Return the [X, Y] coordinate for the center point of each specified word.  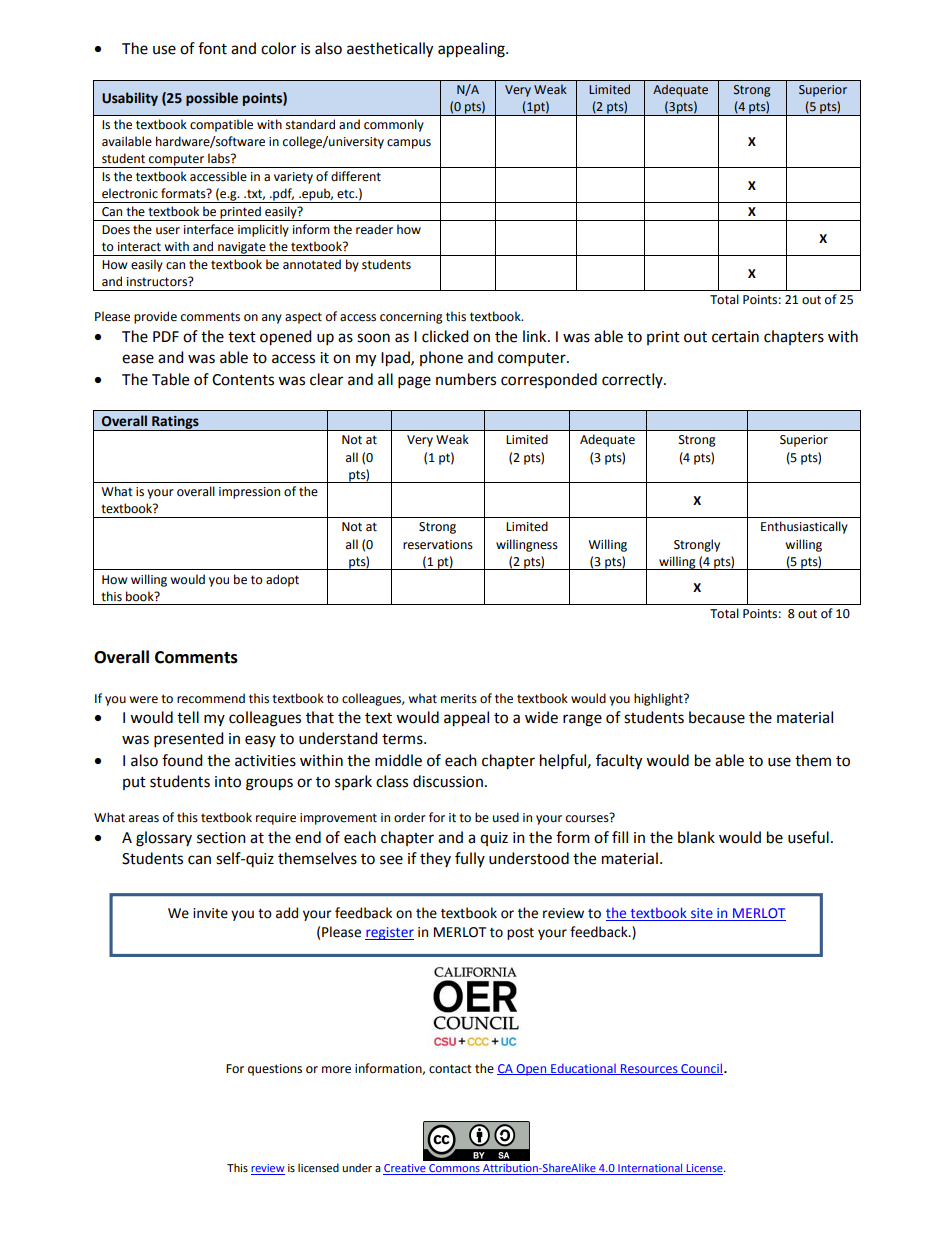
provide [155, 317]
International [650, 1169]
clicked [445, 336]
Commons [454, 1169]
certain [735, 337]
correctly [633, 380]
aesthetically [390, 50]
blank [696, 837]
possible [212, 99]
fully [470, 859]
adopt [282, 580]
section [221, 838]
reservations [438, 545]
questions [275, 1070]
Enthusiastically [804, 527]
